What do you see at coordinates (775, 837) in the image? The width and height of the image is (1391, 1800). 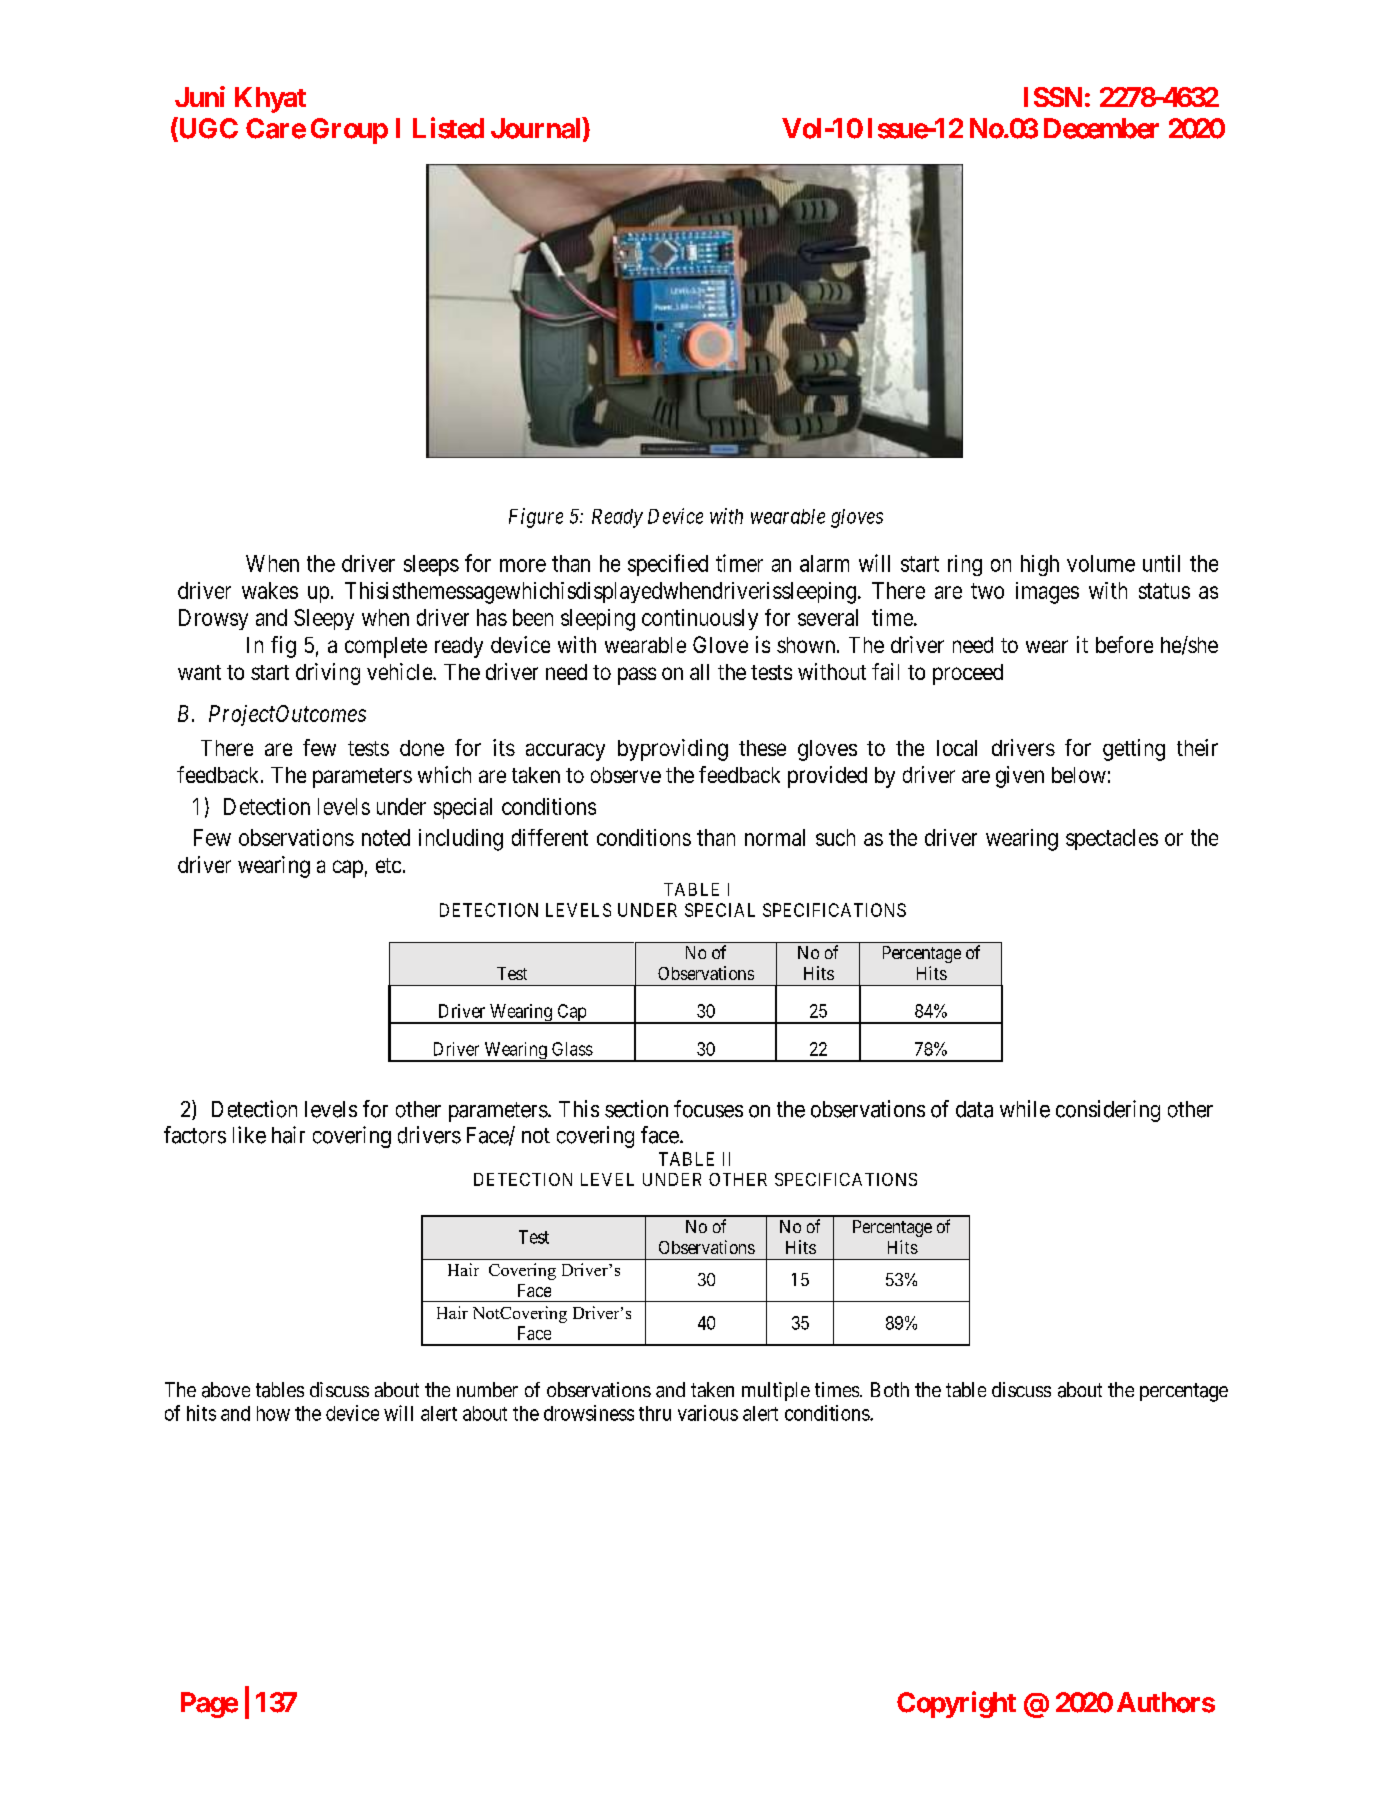 I see `normal` at bounding box center [775, 837].
